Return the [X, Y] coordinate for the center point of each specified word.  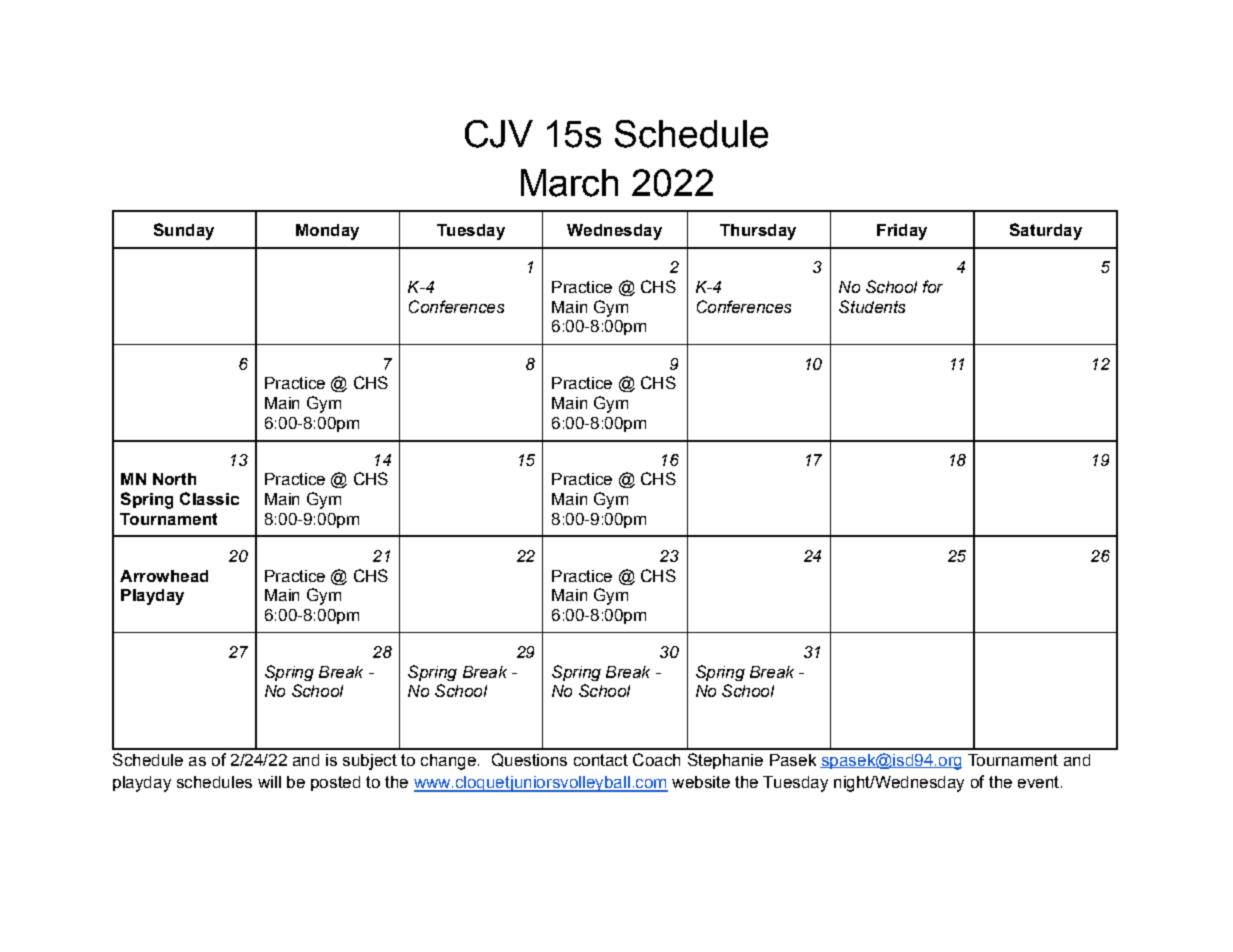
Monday [327, 232]
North [174, 479]
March [569, 183]
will [269, 782]
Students [872, 306]
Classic [209, 498]
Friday [902, 232]
